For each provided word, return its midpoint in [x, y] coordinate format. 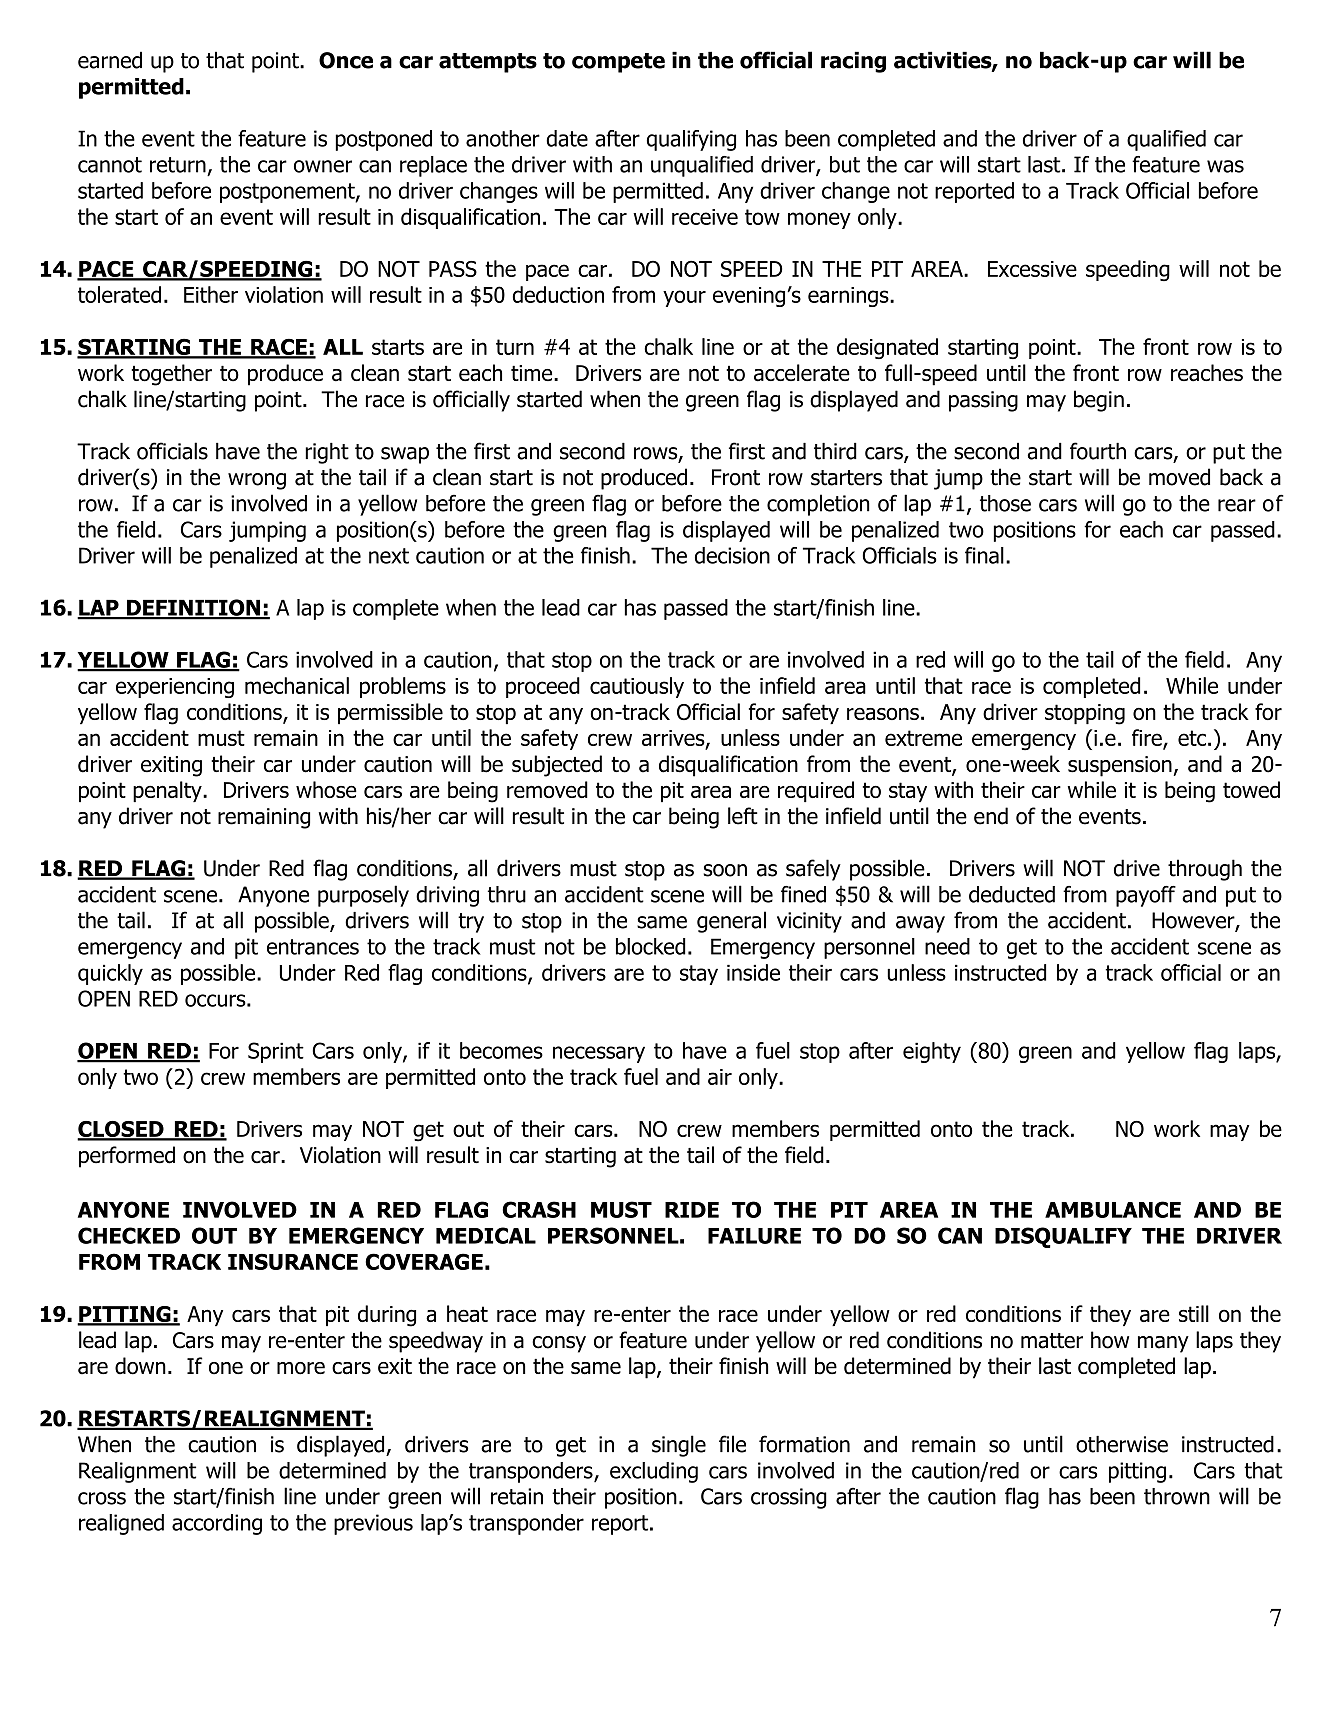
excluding [654, 1472]
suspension [1121, 766]
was [1225, 166]
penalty [168, 791]
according [217, 1524]
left [743, 816]
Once [346, 60]
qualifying [691, 140]
